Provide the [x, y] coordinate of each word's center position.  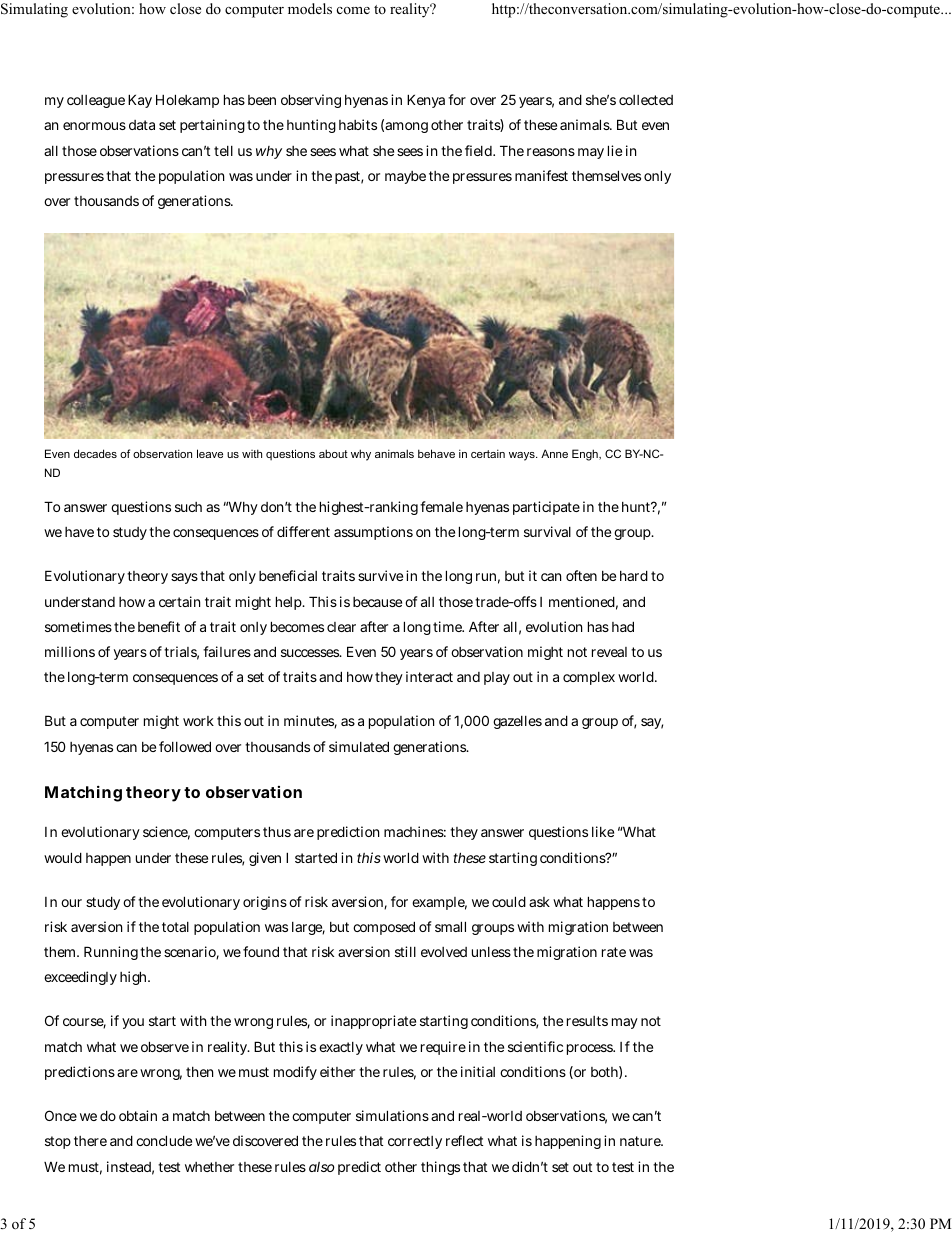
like [603, 831]
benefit [159, 626]
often [581, 575]
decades [95, 453]
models [310, 8]
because [377, 602]
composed [384, 928]
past [349, 177]
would [63, 857]
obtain [138, 1115]
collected [646, 100]
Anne [554, 453]
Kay [140, 101]
